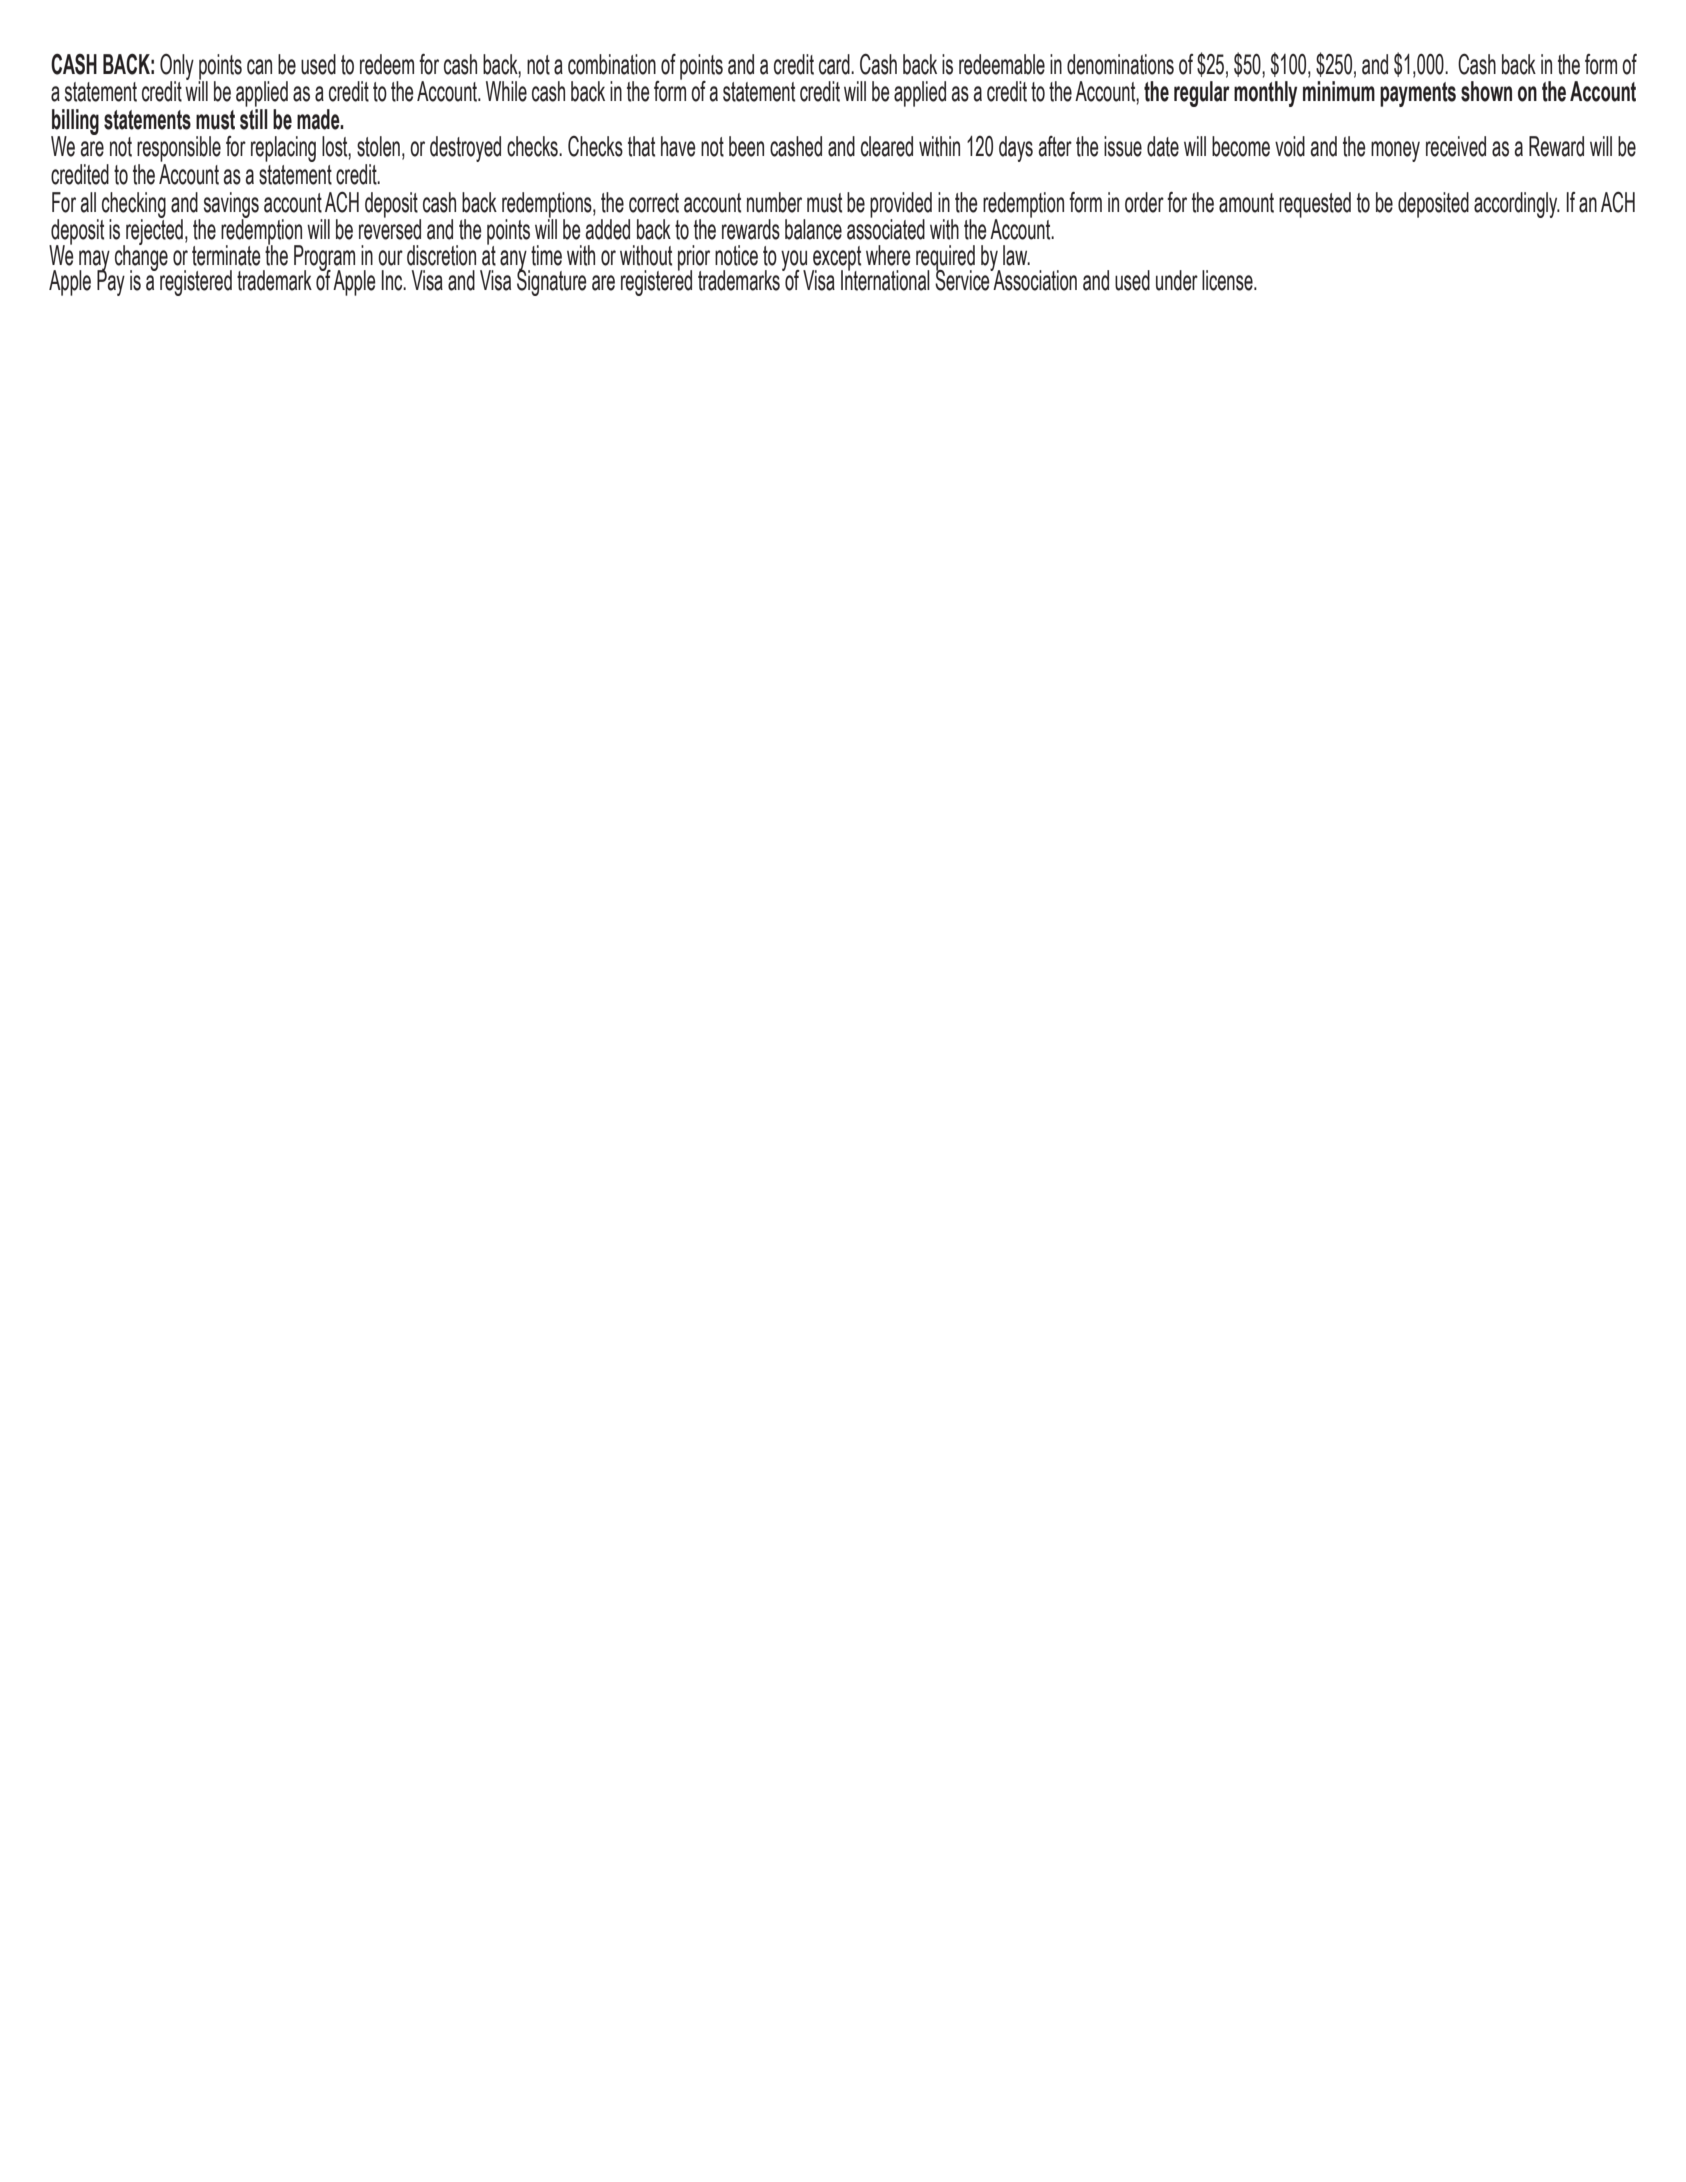  Describe the element at coordinates (231, 206) in the screenshot. I see `savings` at that location.
